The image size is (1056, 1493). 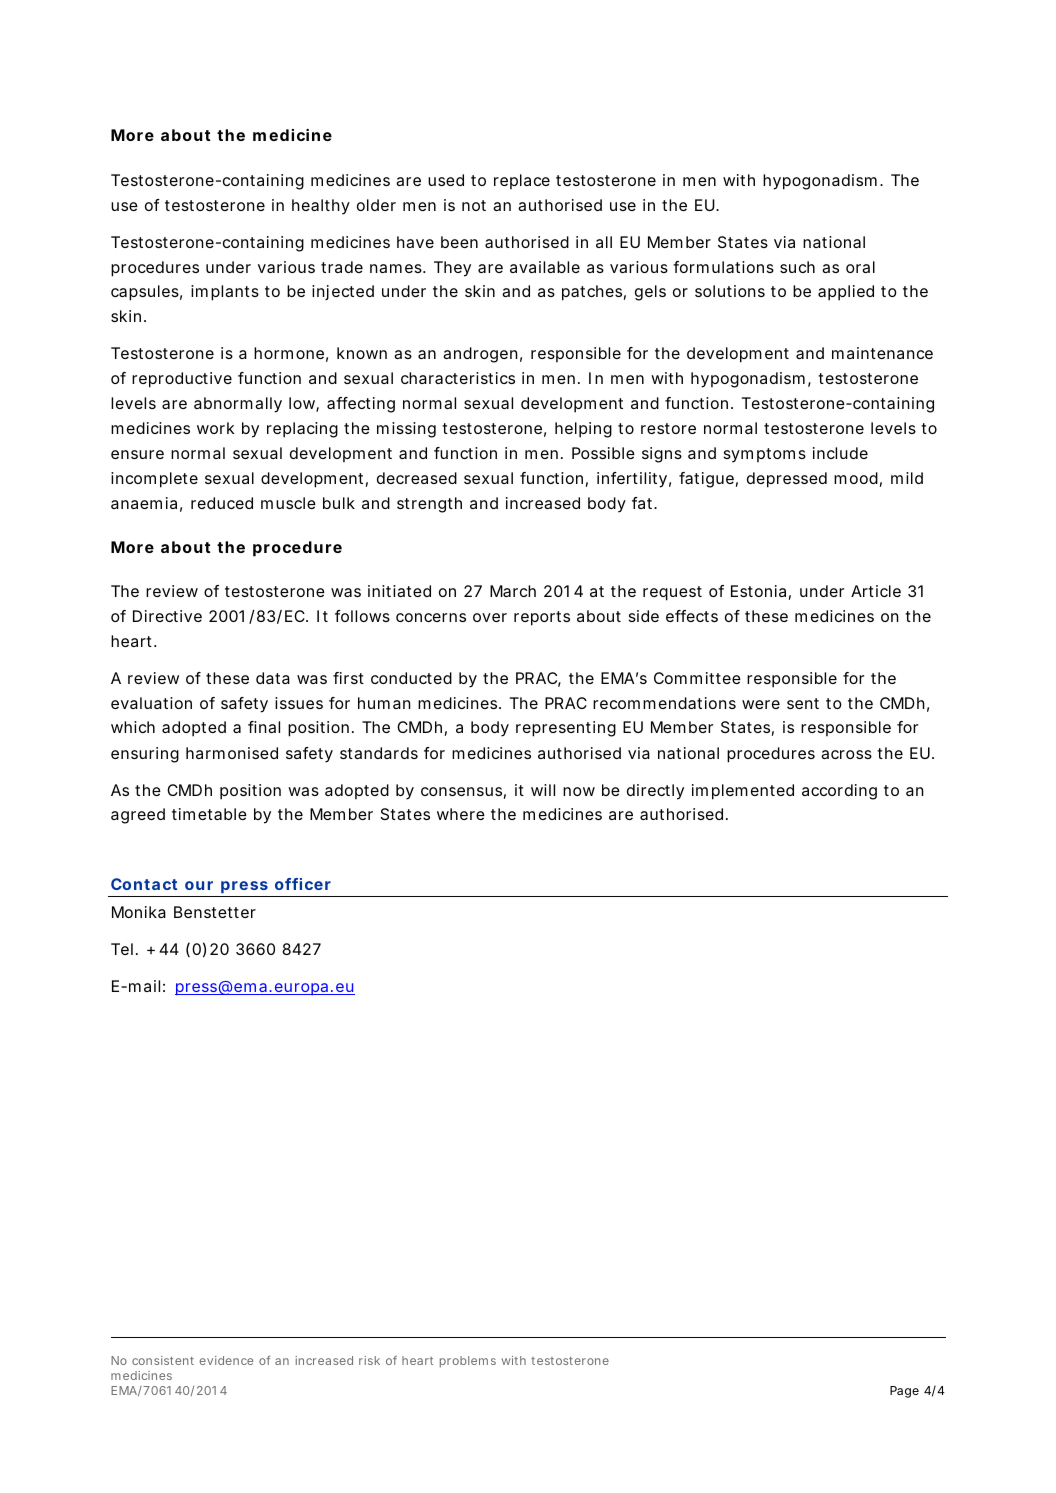 What do you see at coordinates (264, 727) in the page?
I see `final` at bounding box center [264, 727].
